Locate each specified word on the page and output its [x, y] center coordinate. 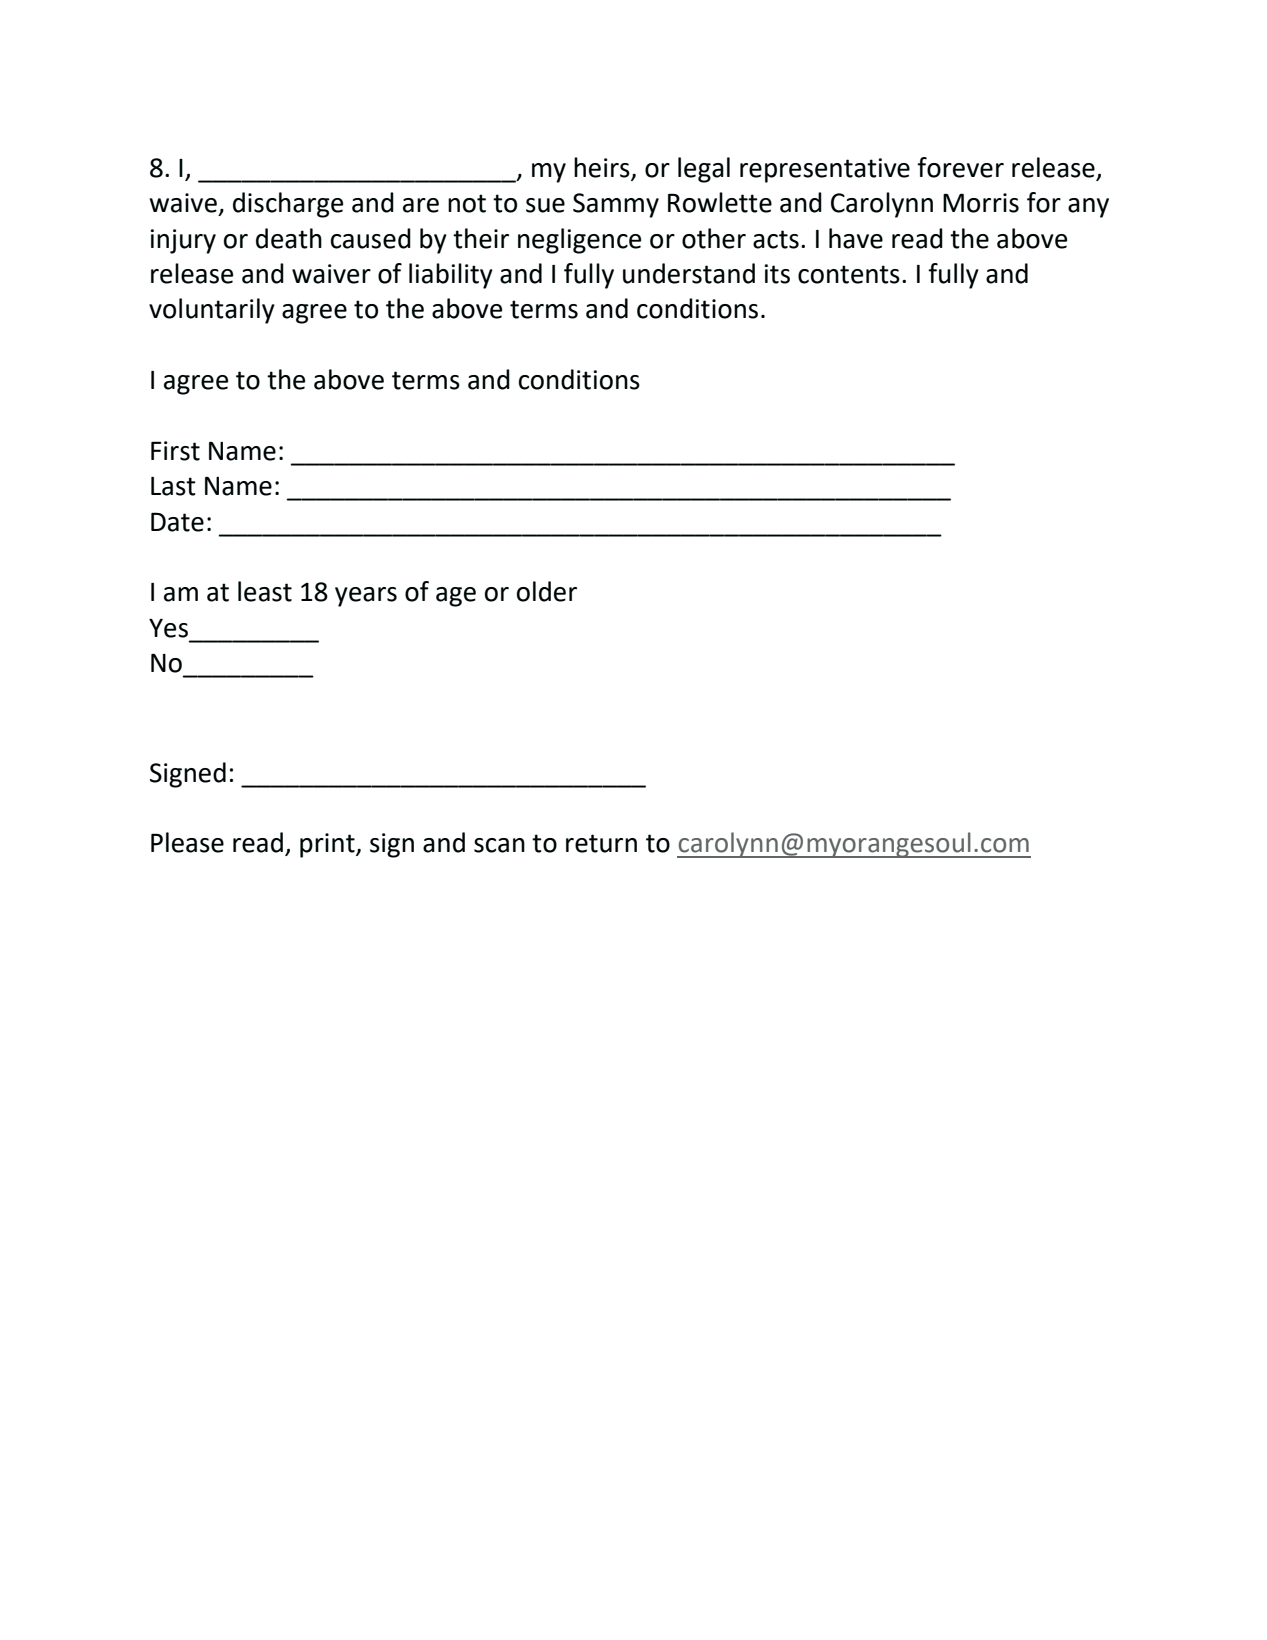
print [328, 845]
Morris [981, 203]
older [547, 591]
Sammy [616, 205]
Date [177, 522]
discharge [288, 205]
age [456, 597]
